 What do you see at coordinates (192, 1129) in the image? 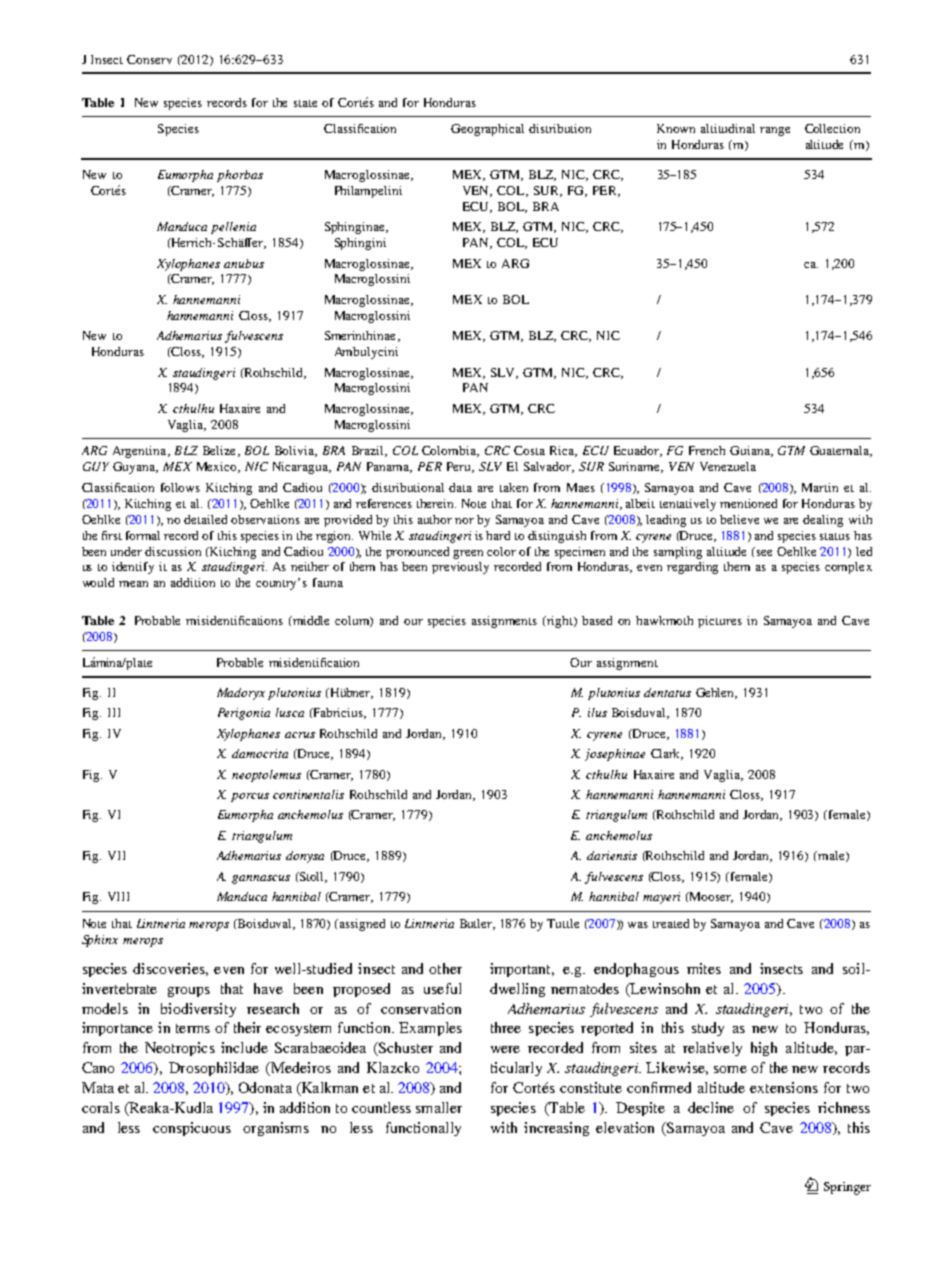
I see `conspicuous` at bounding box center [192, 1129].
